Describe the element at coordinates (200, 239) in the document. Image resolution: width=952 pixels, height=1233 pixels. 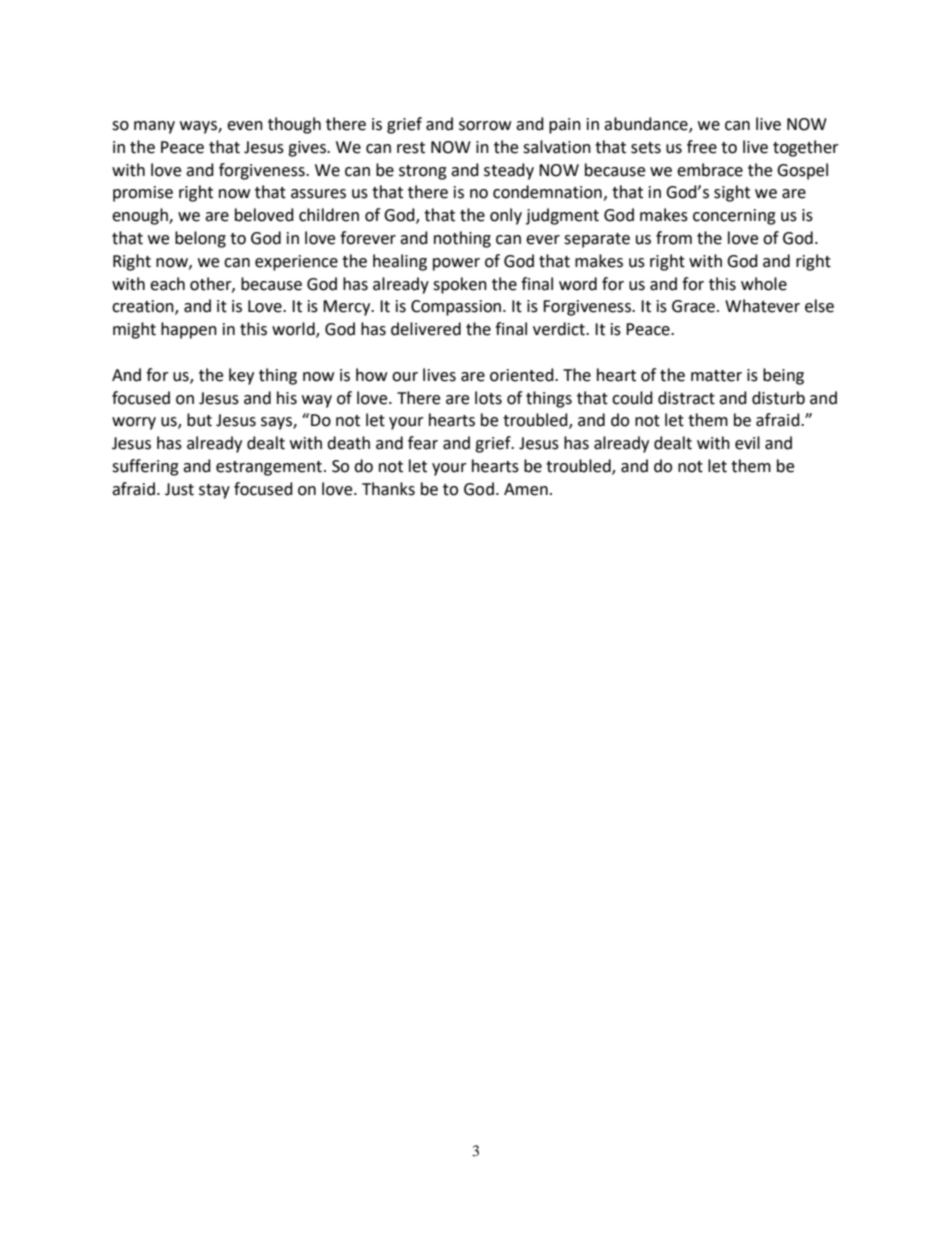
I see `belong` at that location.
